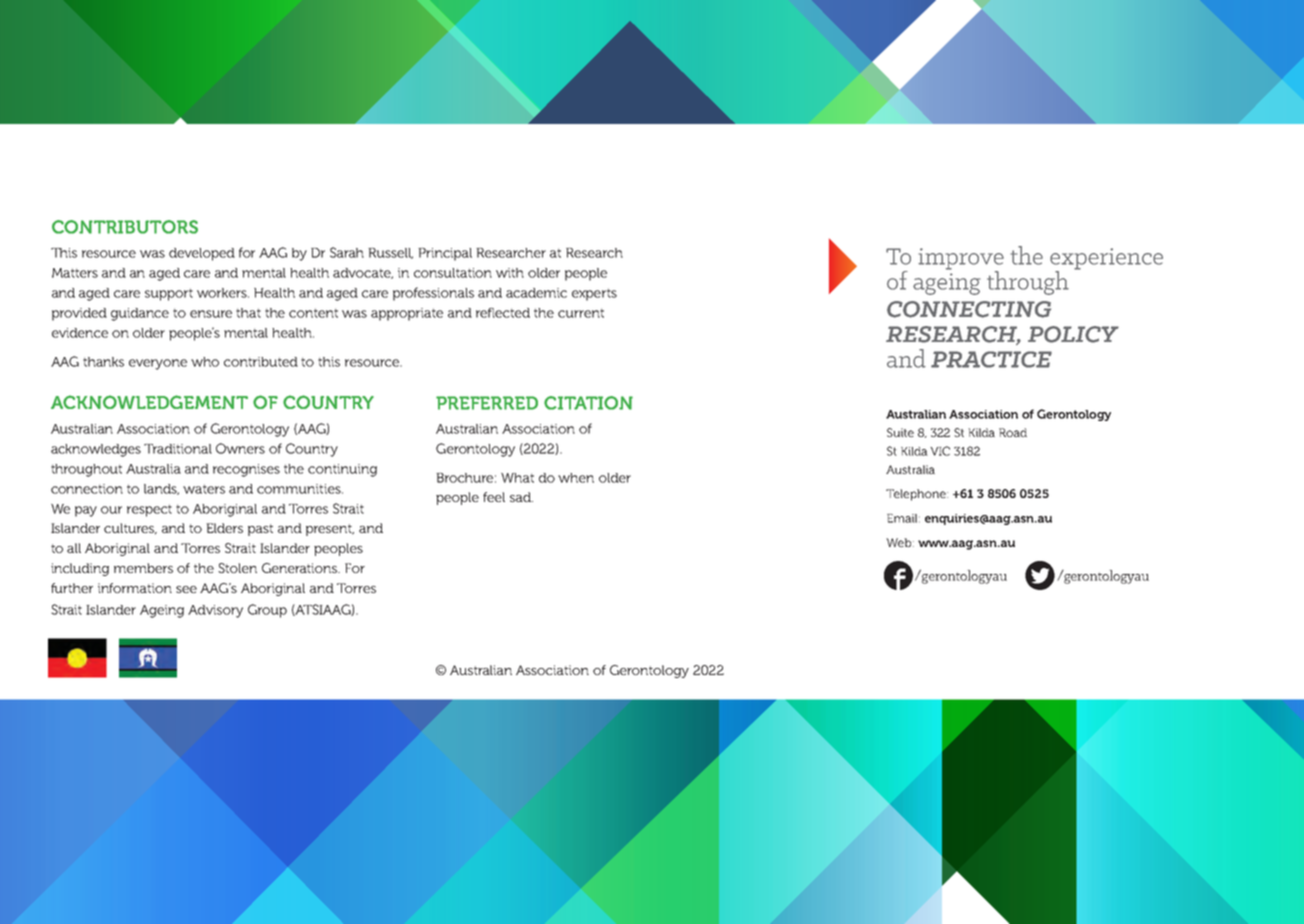  I want to click on sad, so click(521, 497).
